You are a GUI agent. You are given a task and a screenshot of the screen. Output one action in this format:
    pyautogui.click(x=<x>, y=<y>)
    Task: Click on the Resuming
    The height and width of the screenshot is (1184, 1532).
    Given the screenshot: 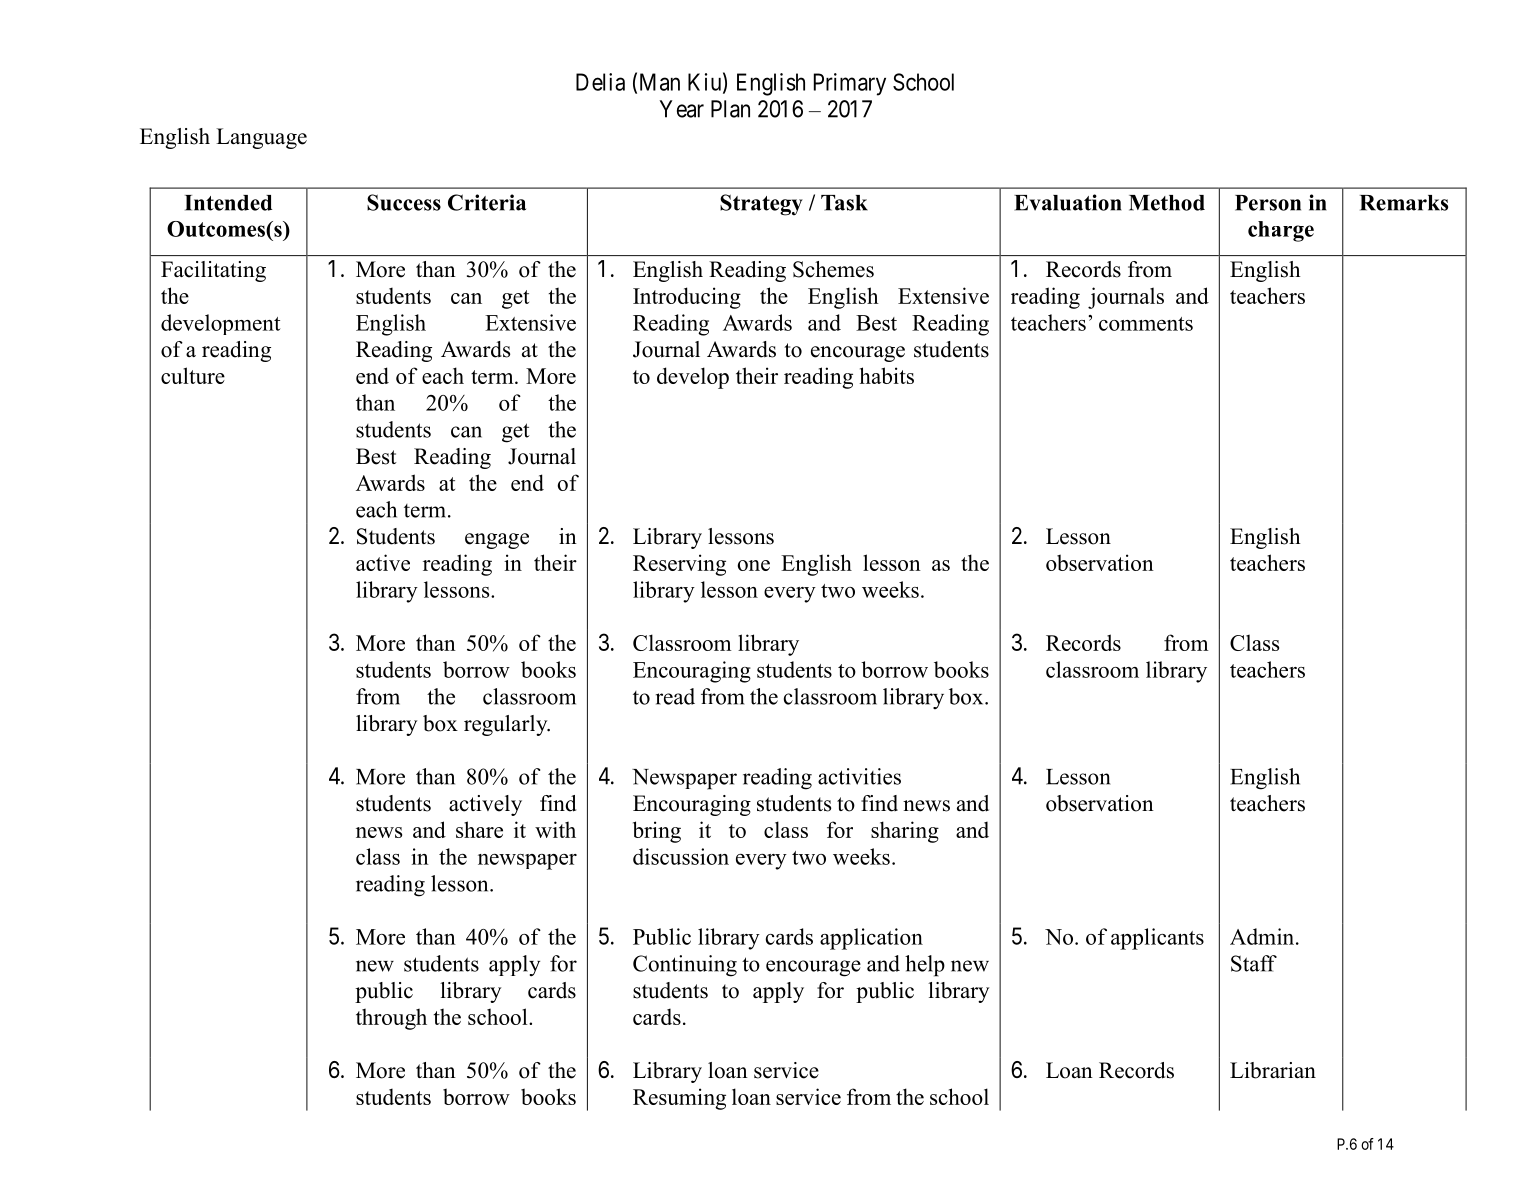 What is the action you would take?
    pyautogui.click(x=679, y=1099)
